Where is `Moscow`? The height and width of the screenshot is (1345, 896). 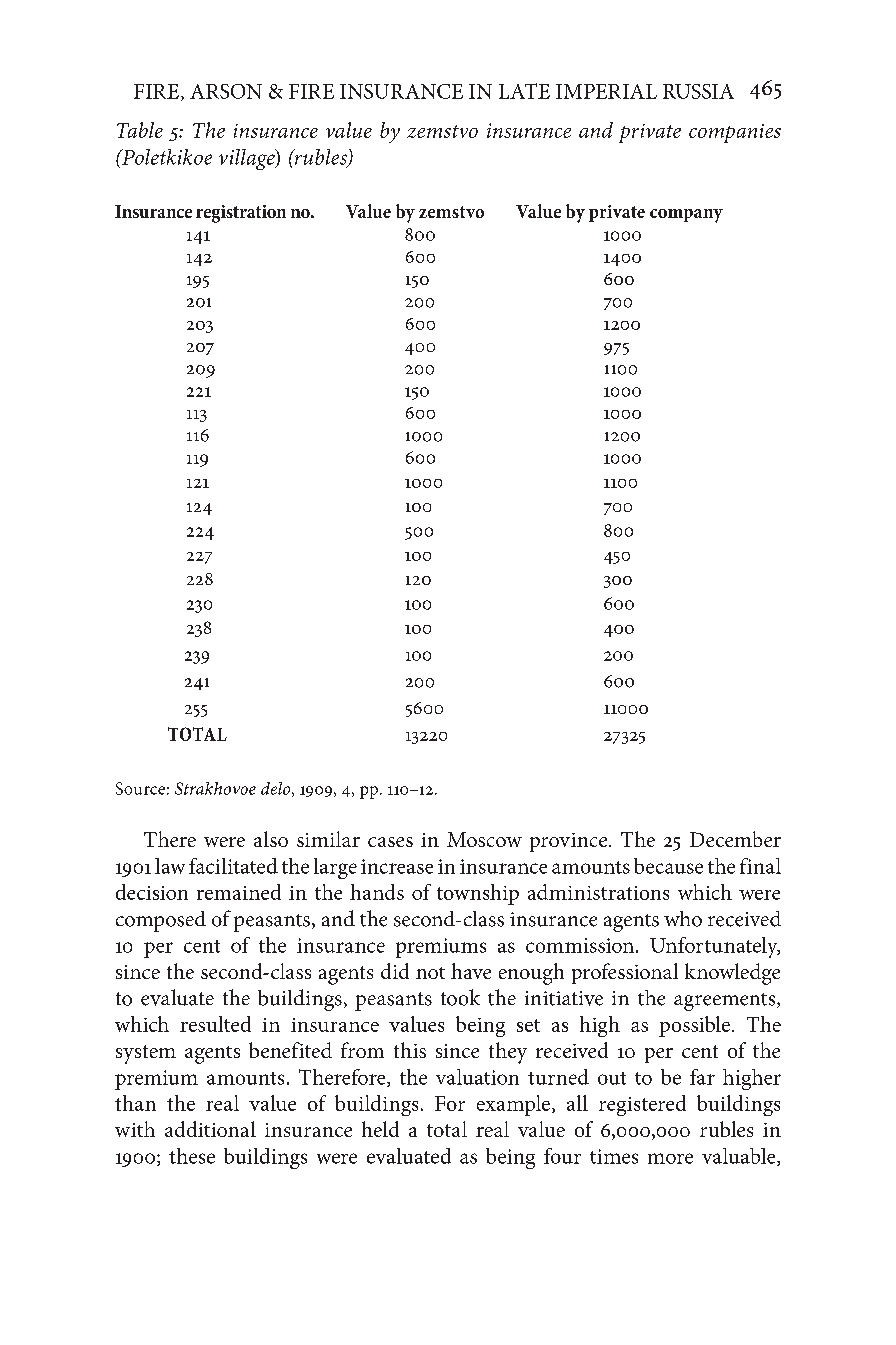
Moscow is located at coordinates (484, 839).
